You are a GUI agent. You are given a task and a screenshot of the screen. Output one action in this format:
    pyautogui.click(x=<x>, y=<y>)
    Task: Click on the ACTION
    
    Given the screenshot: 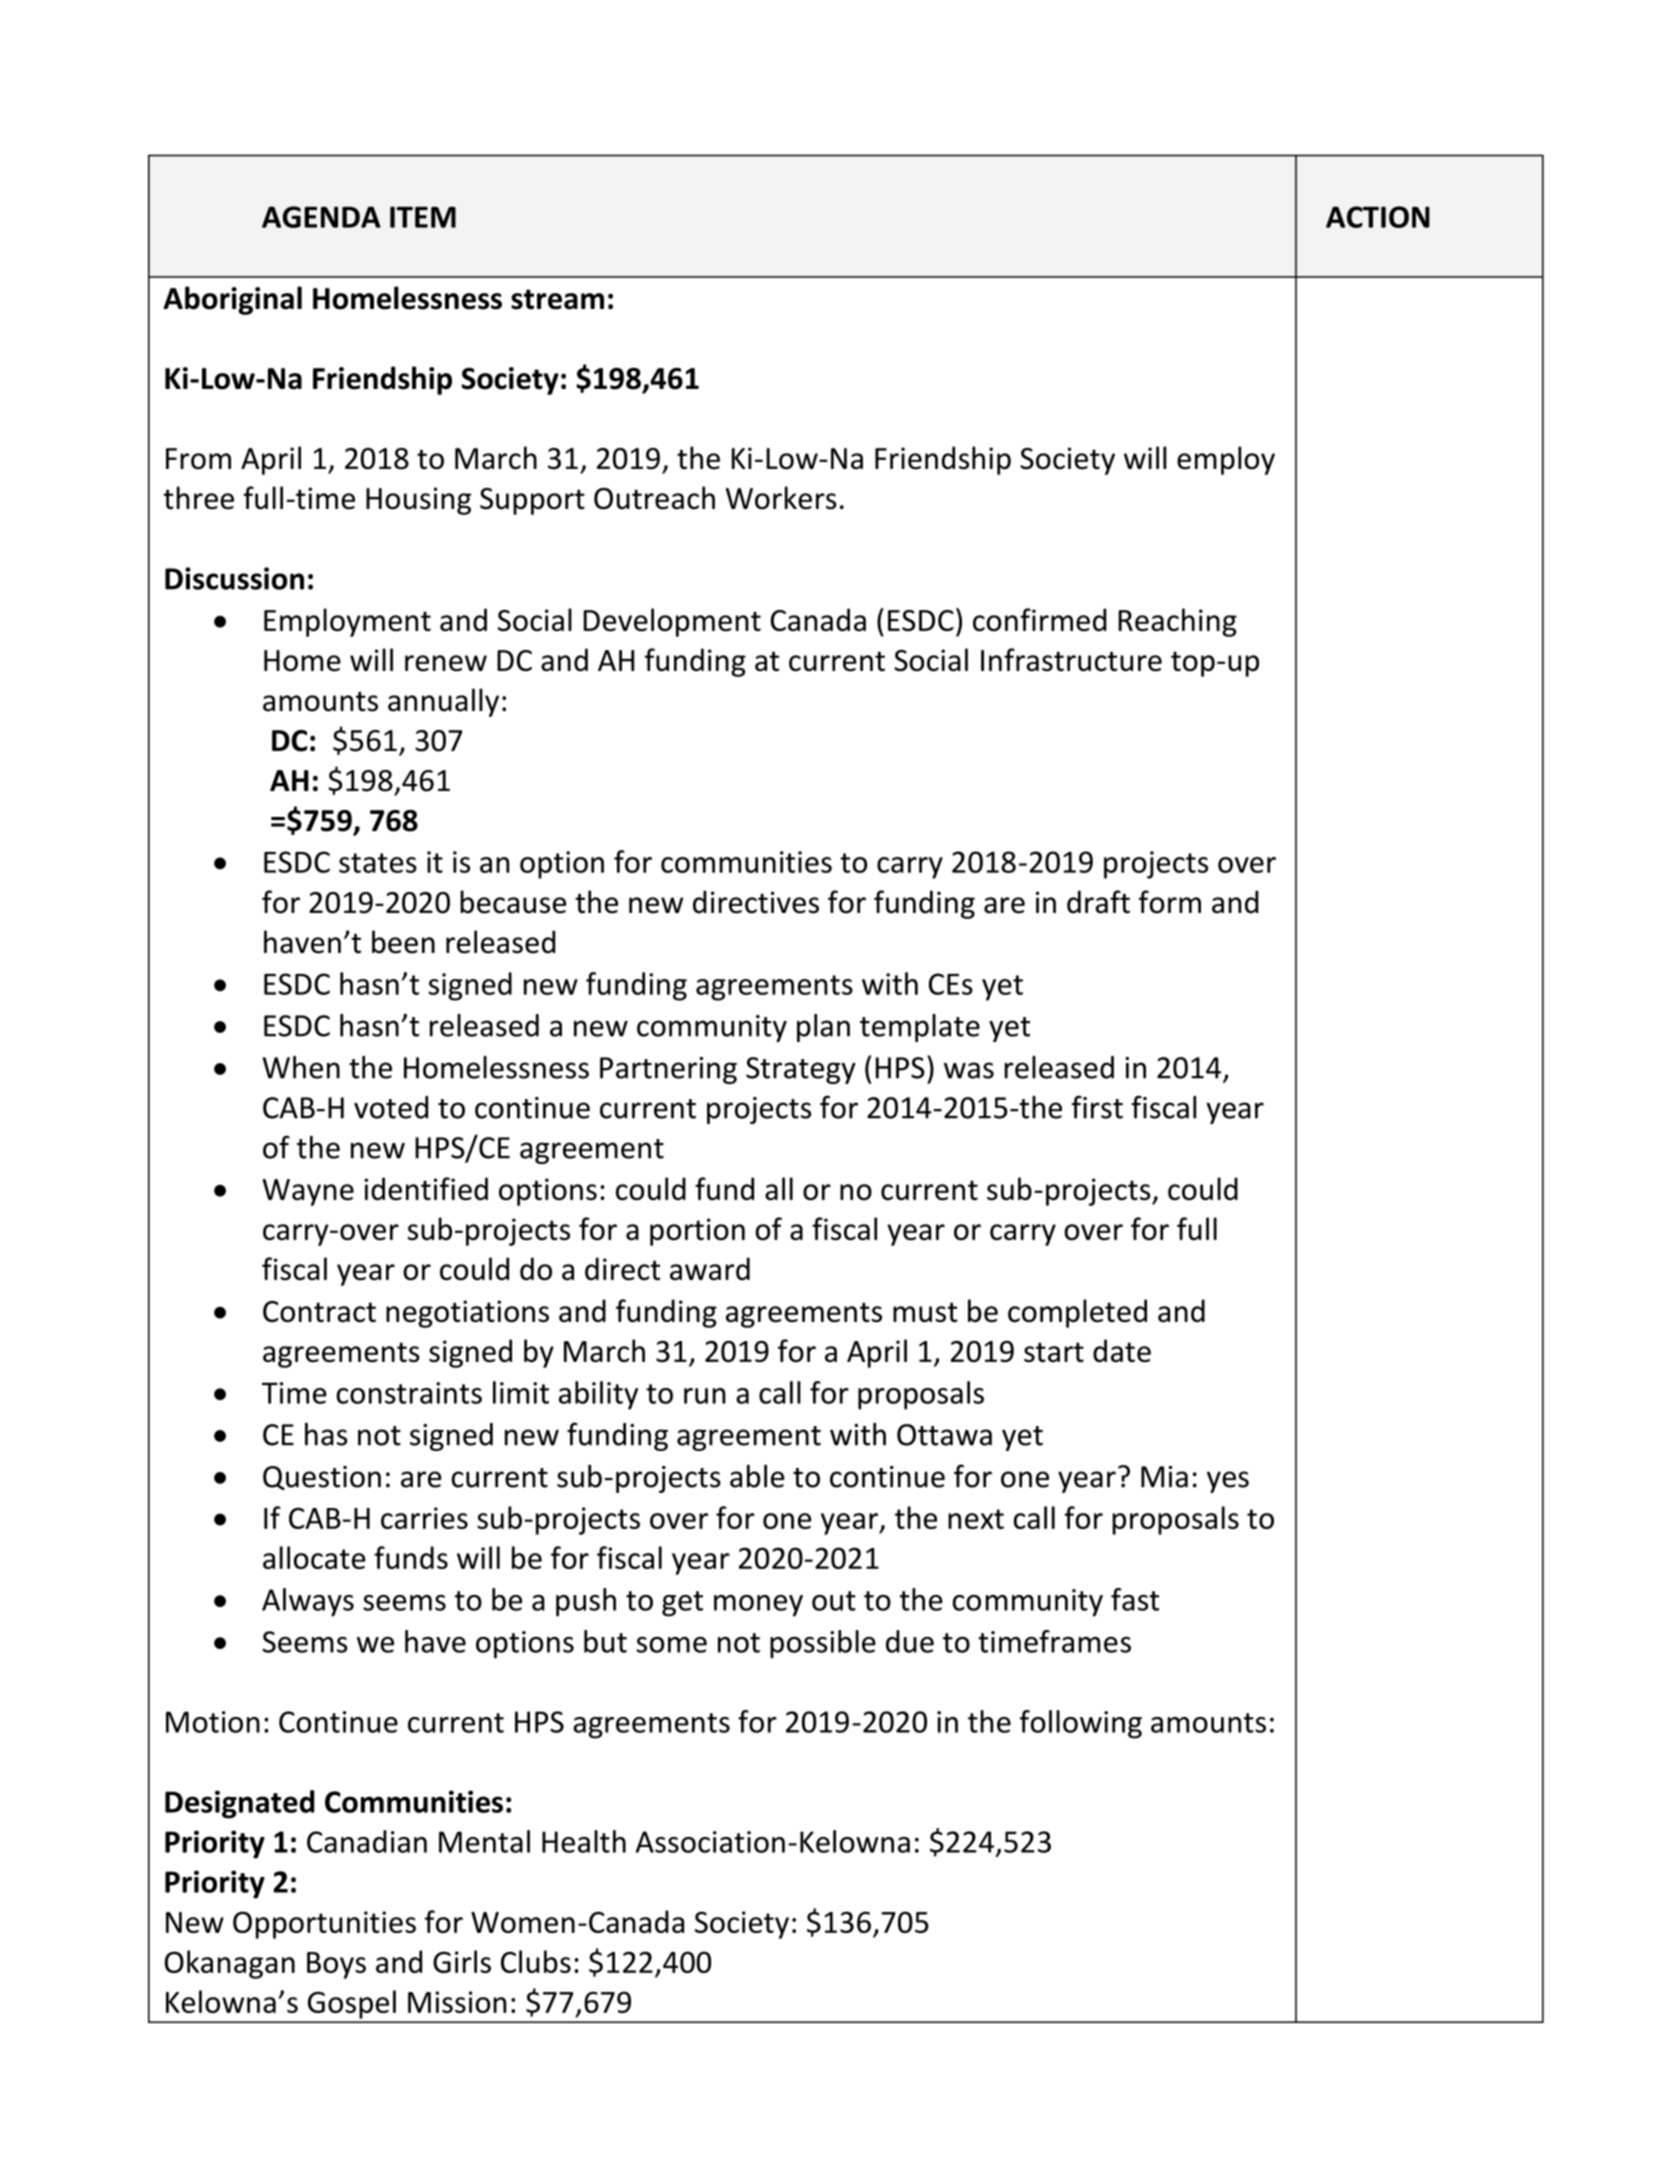 What is the action you would take?
    pyautogui.click(x=1378, y=217)
